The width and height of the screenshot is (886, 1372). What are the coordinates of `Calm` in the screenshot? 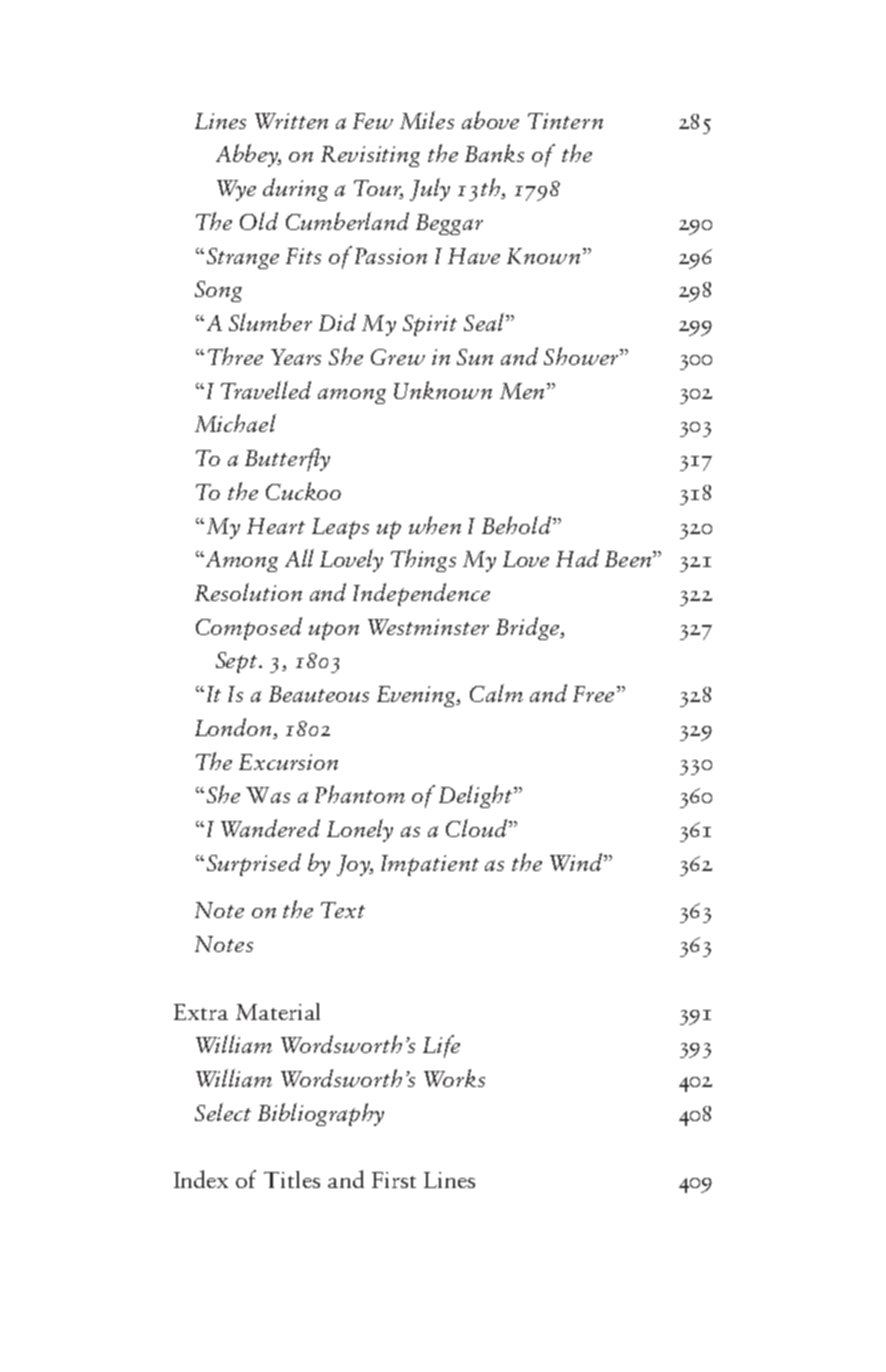 It's located at (496, 693).
